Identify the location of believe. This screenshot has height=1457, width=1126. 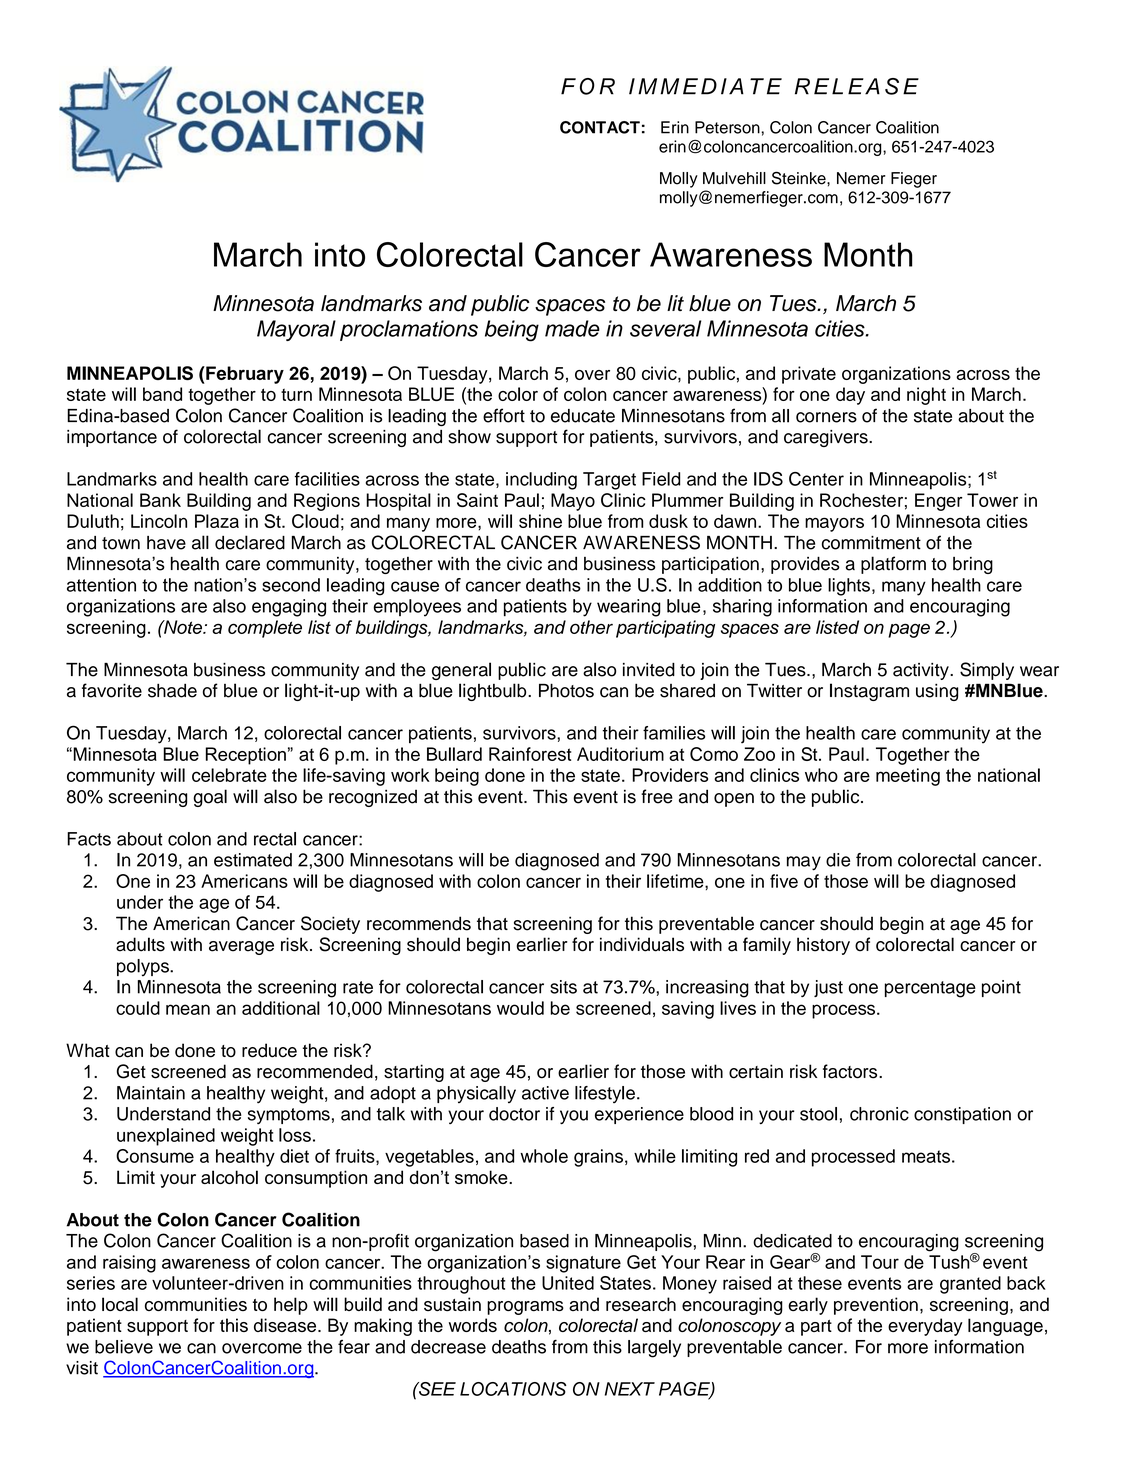
(124, 1347).
